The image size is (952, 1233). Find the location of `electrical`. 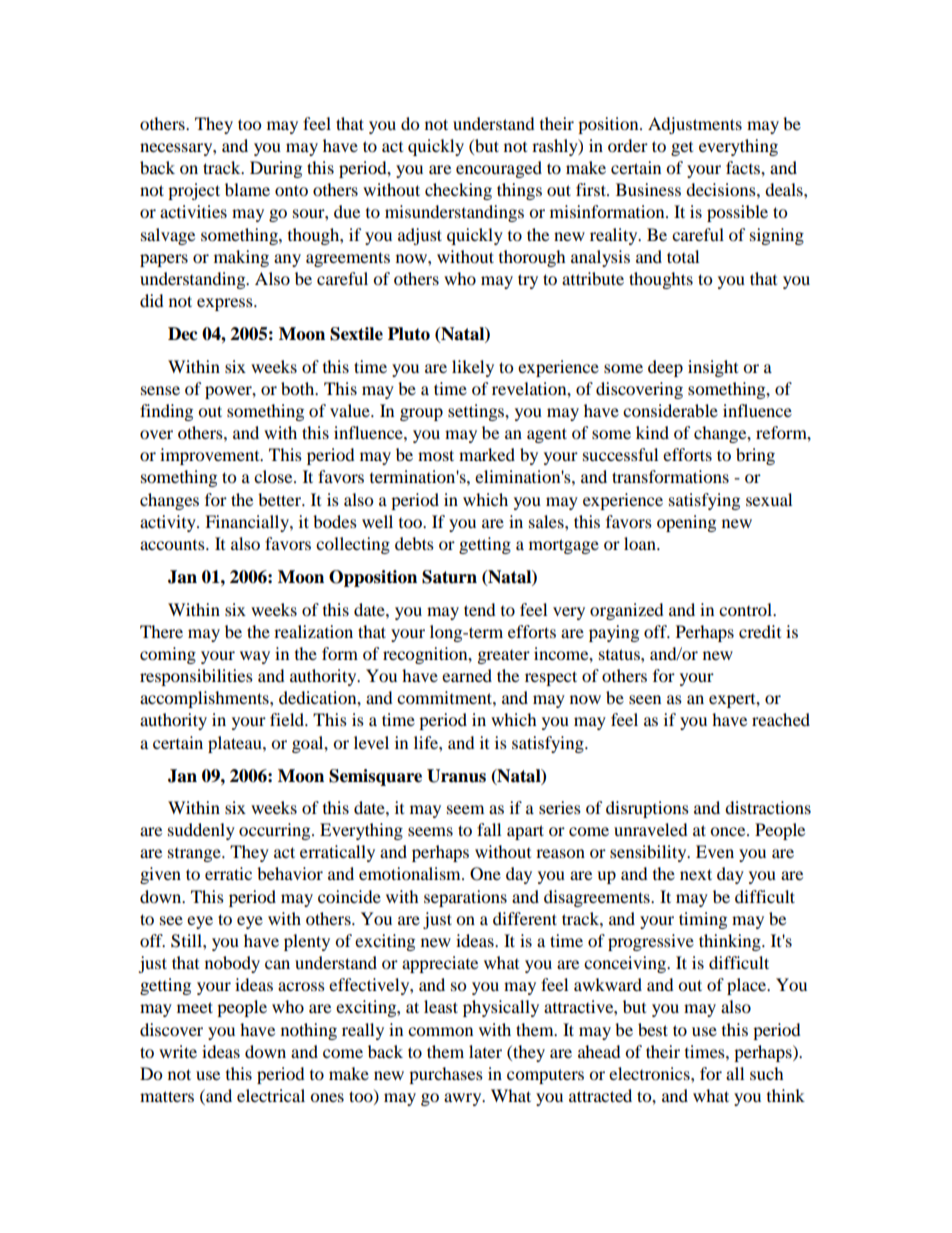

electrical is located at coordinates (271, 1095).
